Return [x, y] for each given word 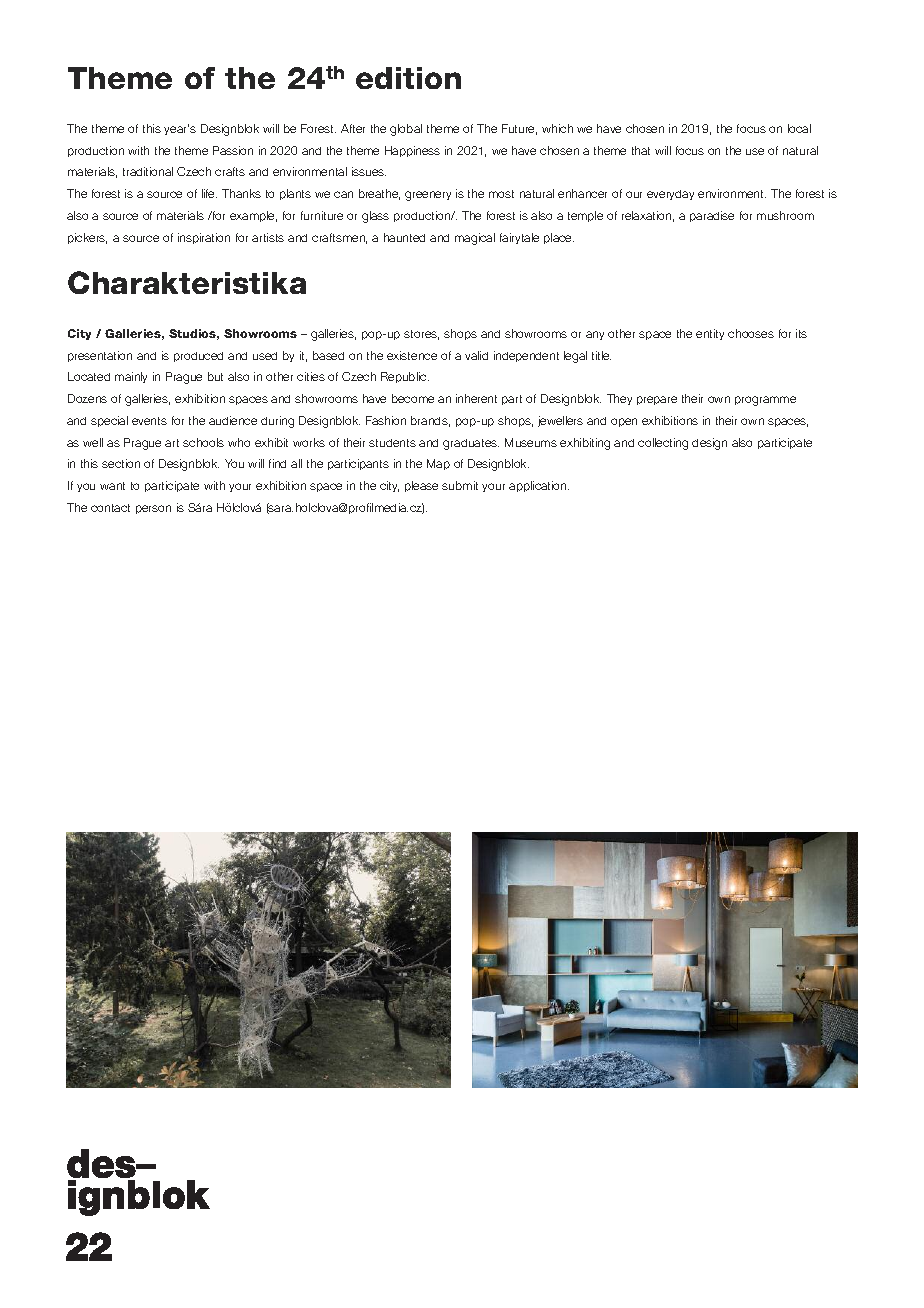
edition [408, 78]
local [799, 128]
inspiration [204, 238]
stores [421, 335]
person [153, 509]
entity [710, 334]
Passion [233, 150]
